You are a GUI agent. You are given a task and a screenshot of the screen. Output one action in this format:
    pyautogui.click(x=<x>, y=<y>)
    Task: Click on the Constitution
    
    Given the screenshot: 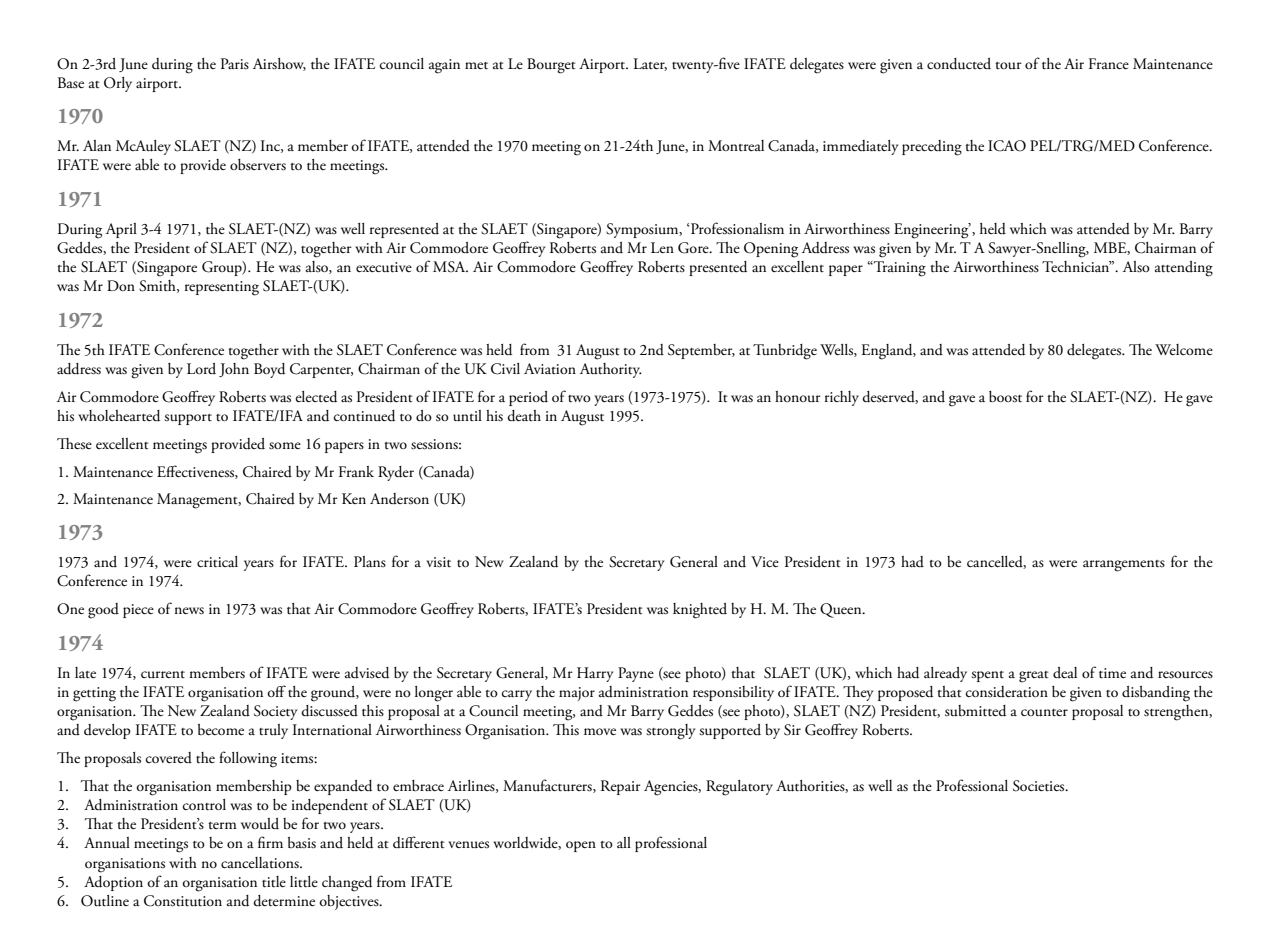 What is the action you would take?
    pyautogui.click(x=183, y=901)
